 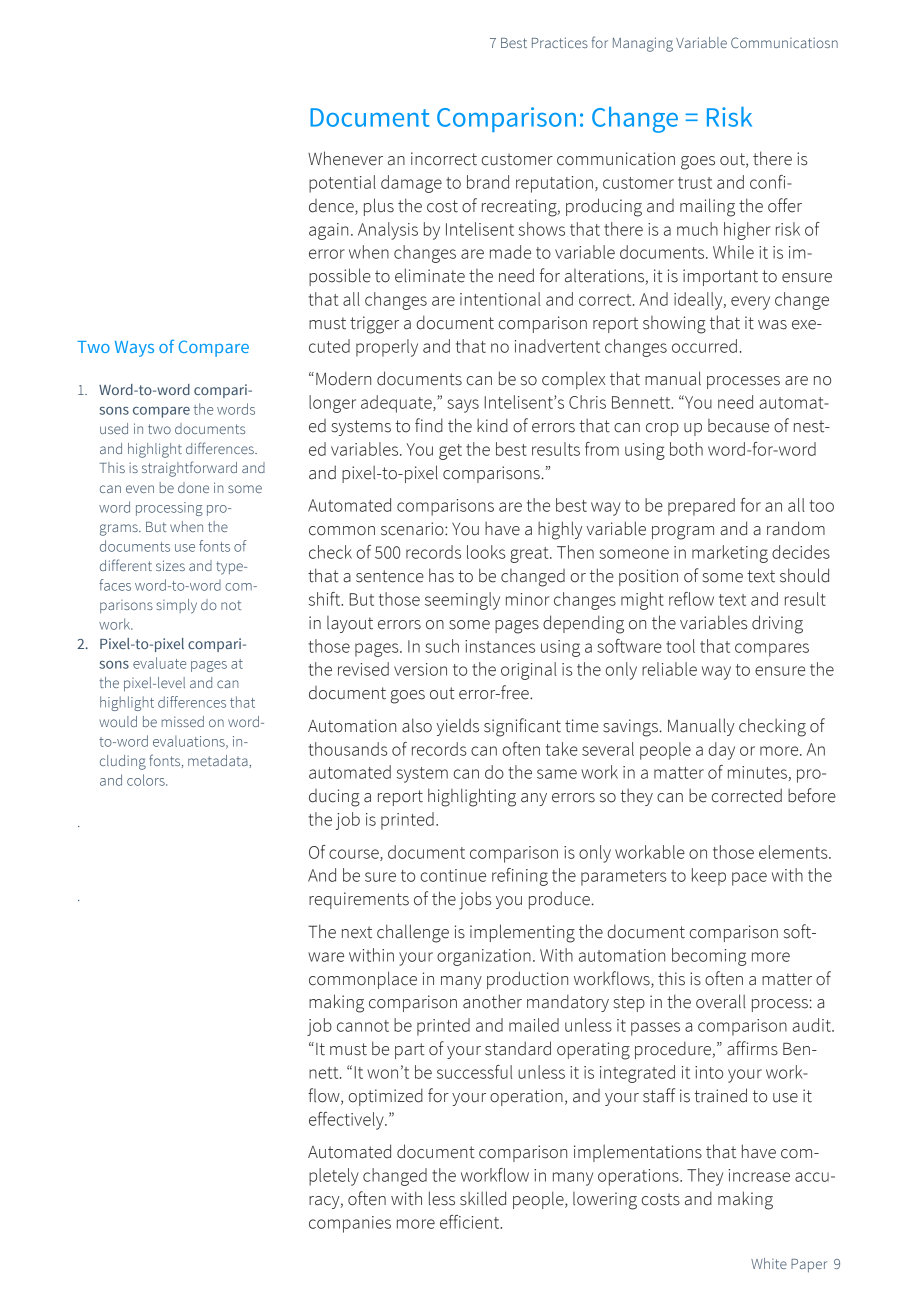 I want to click on organization, so click(x=484, y=957).
